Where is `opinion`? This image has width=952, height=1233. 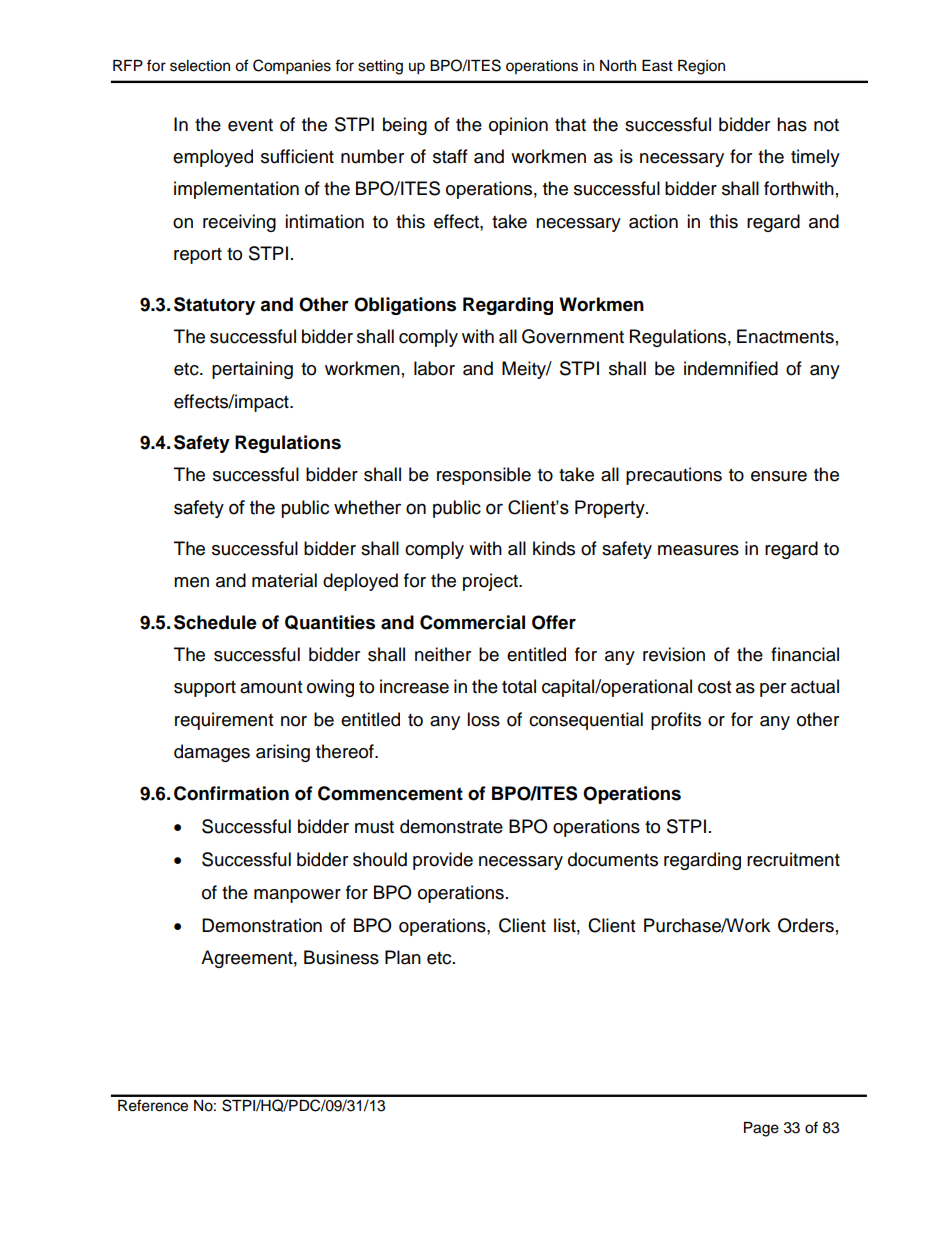
opinion is located at coordinates (518, 126).
